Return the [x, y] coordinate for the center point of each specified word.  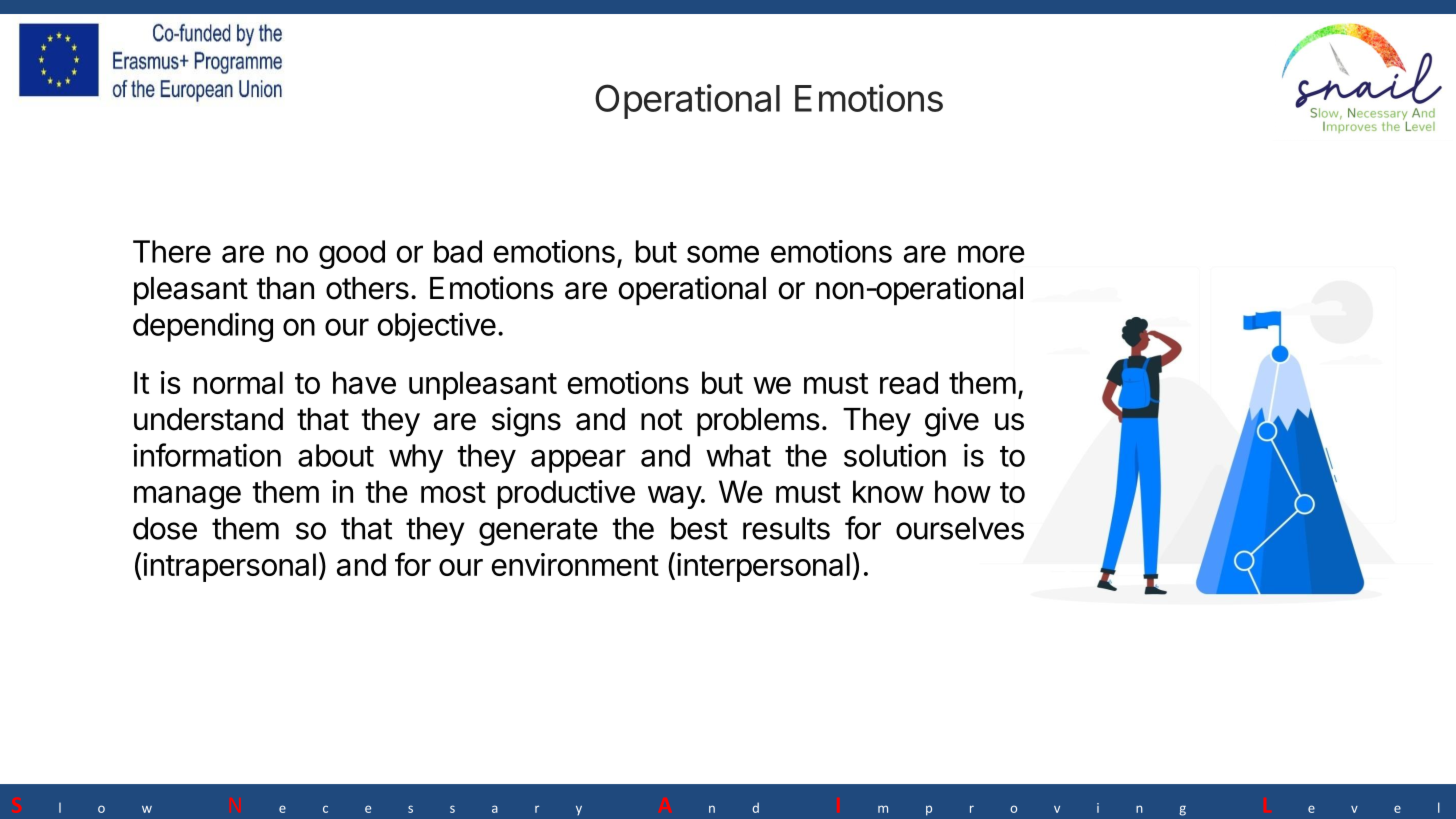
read [909, 382]
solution [895, 455]
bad [458, 251]
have [364, 382]
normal [238, 382]
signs [526, 422]
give [952, 422]
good [352, 254]
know [888, 491]
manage [187, 498]
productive [566, 494]
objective [437, 327]
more [991, 254]
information [207, 455]
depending [203, 327]
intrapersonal [229, 567]
